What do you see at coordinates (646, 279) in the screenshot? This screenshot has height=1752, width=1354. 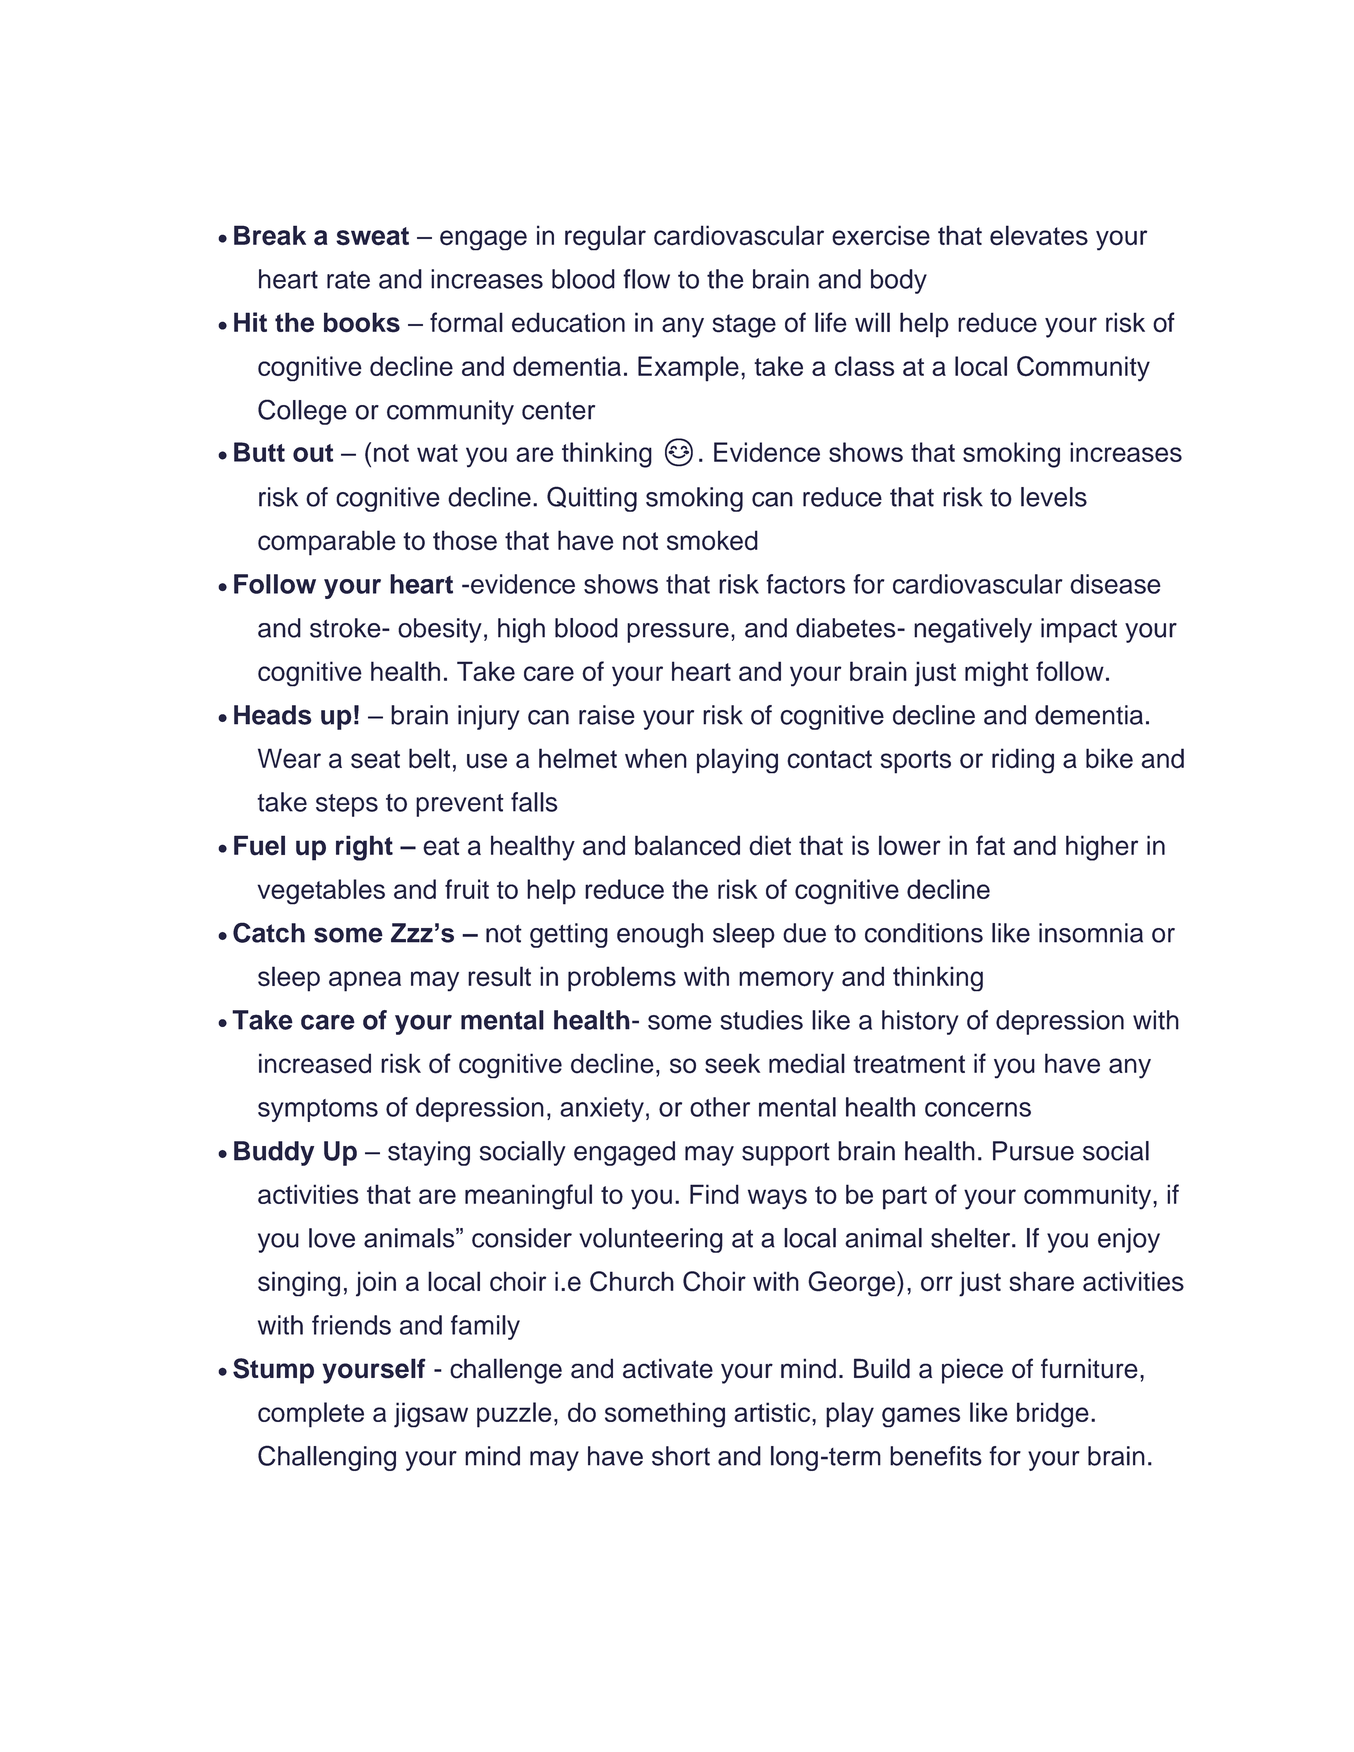 I see `flow` at bounding box center [646, 279].
